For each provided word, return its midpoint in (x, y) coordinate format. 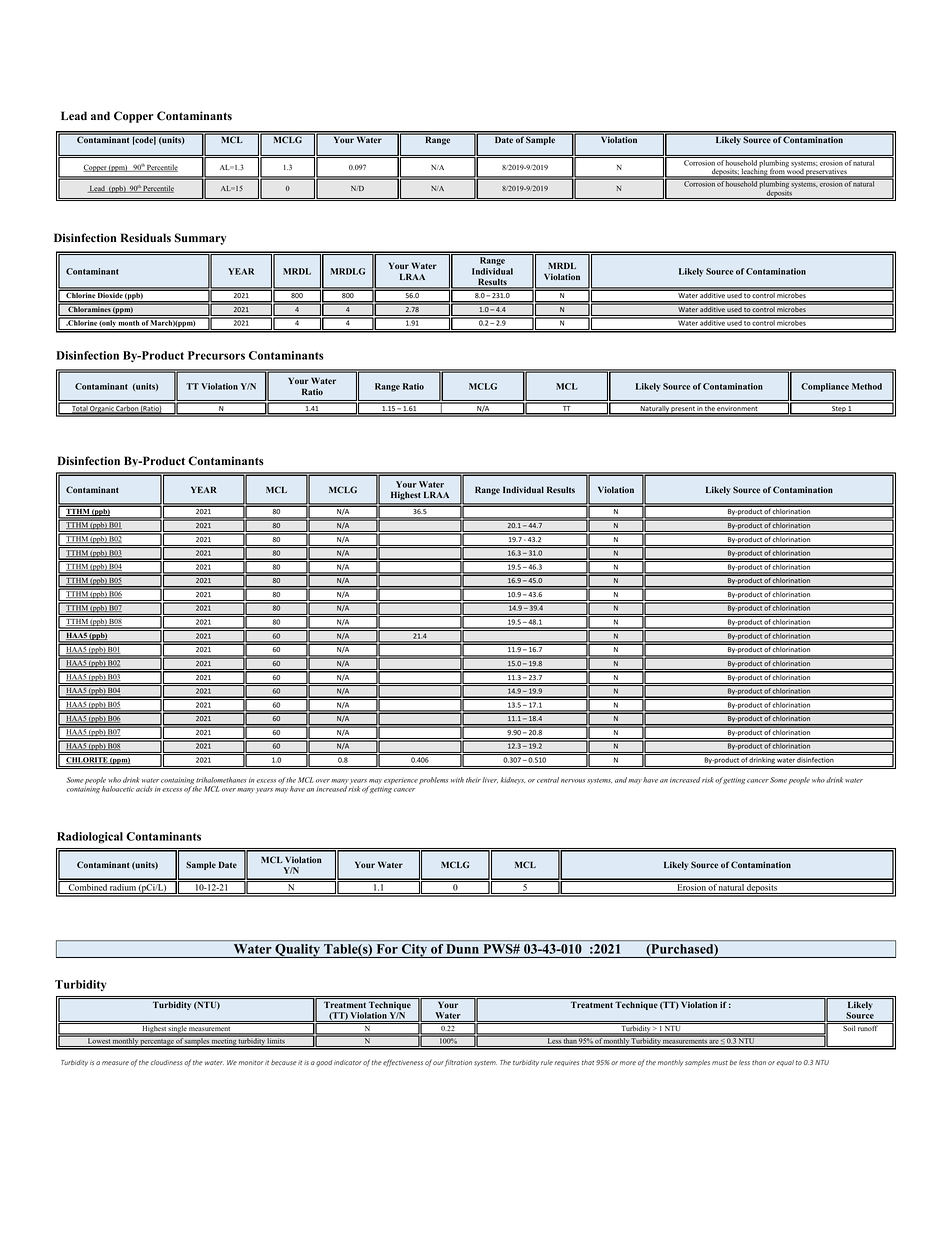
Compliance (825, 387)
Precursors (216, 355)
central (548, 780)
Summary (200, 239)
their (473, 780)
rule (547, 1062)
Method (867, 386)
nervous (573, 781)
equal (785, 1063)
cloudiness (166, 1062)
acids (144, 789)
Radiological (90, 838)
